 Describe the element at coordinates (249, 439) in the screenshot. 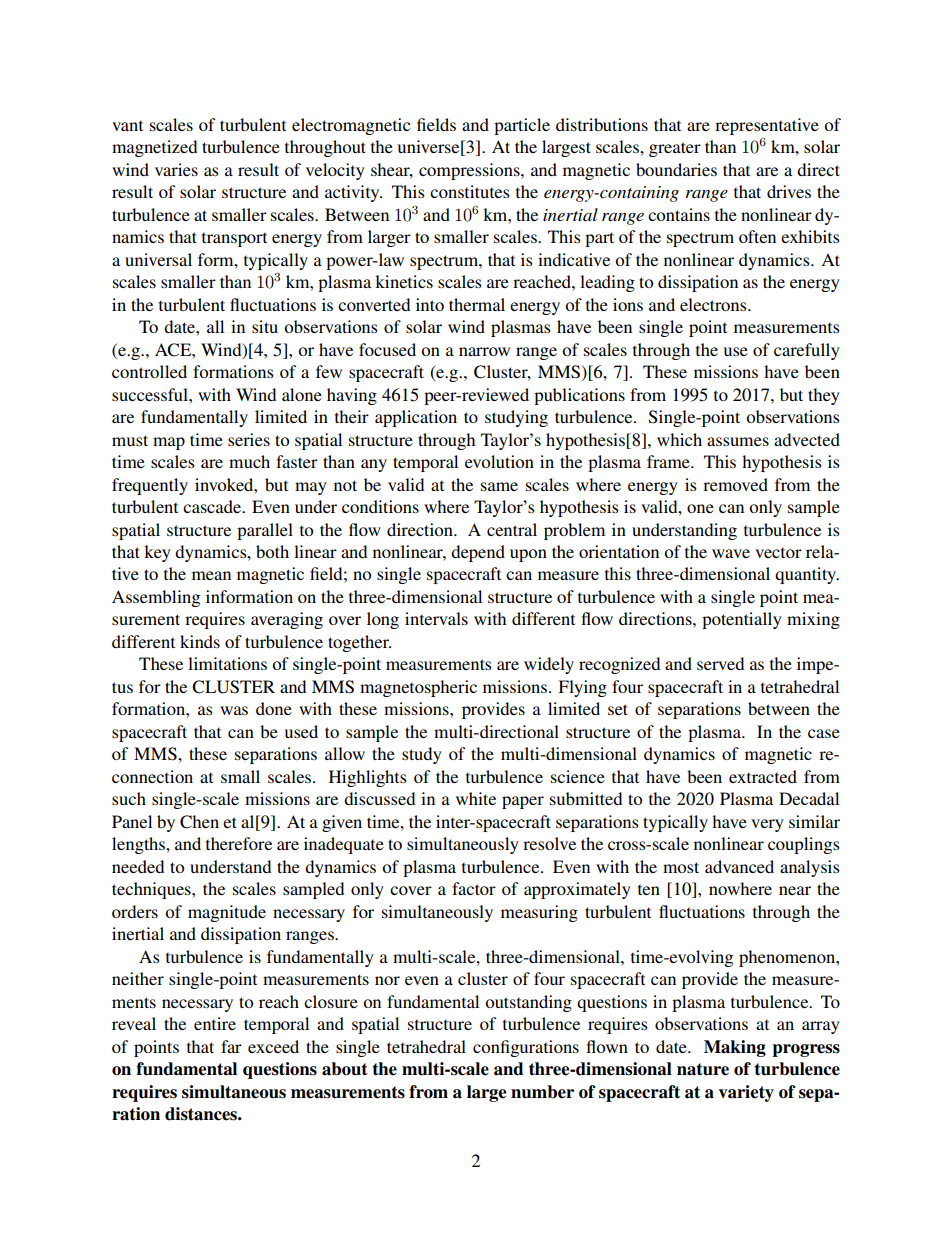

I see `series` at that location.
